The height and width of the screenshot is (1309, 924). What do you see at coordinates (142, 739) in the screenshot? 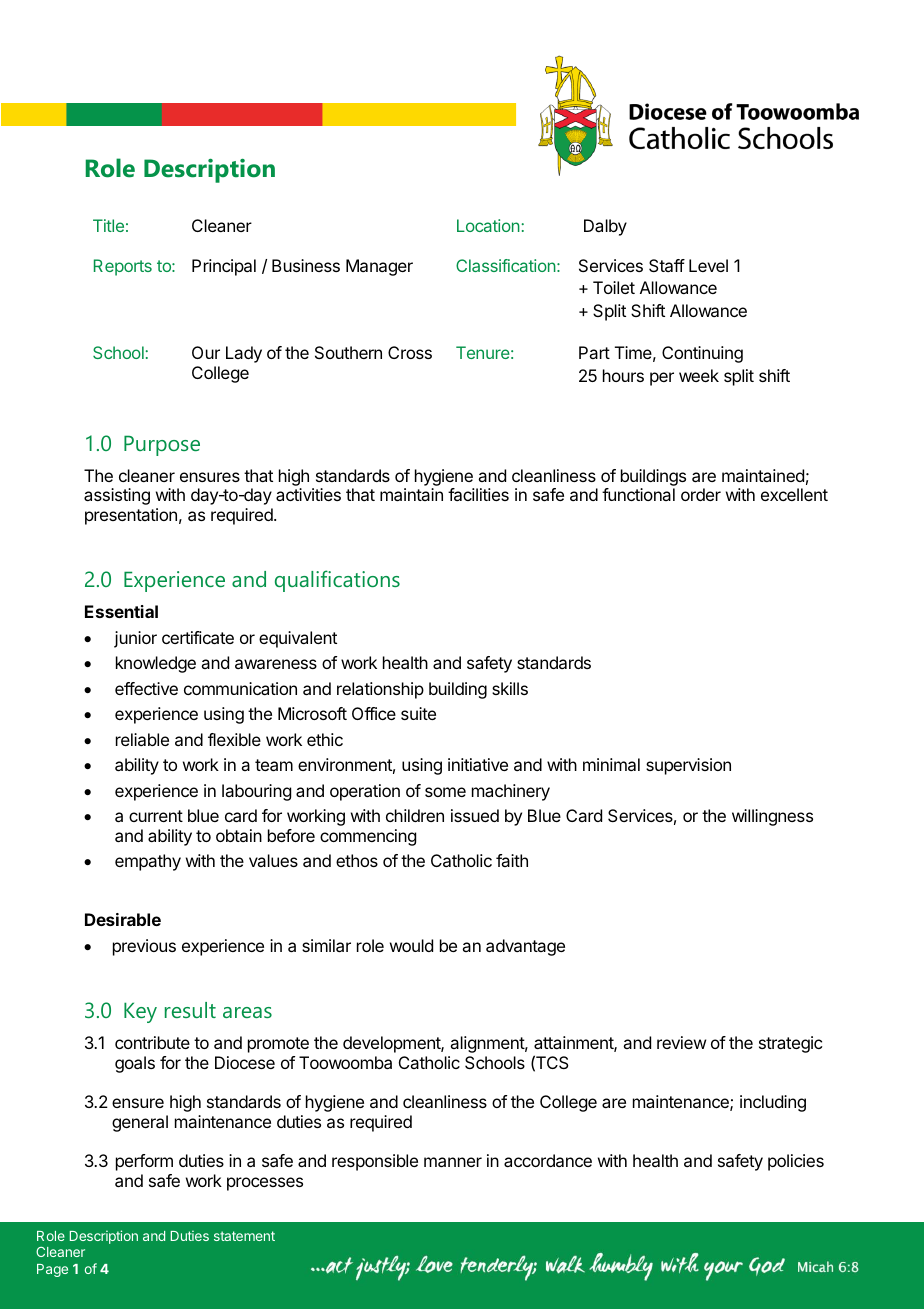
I see `reliable` at bounding box center [142, 739].
